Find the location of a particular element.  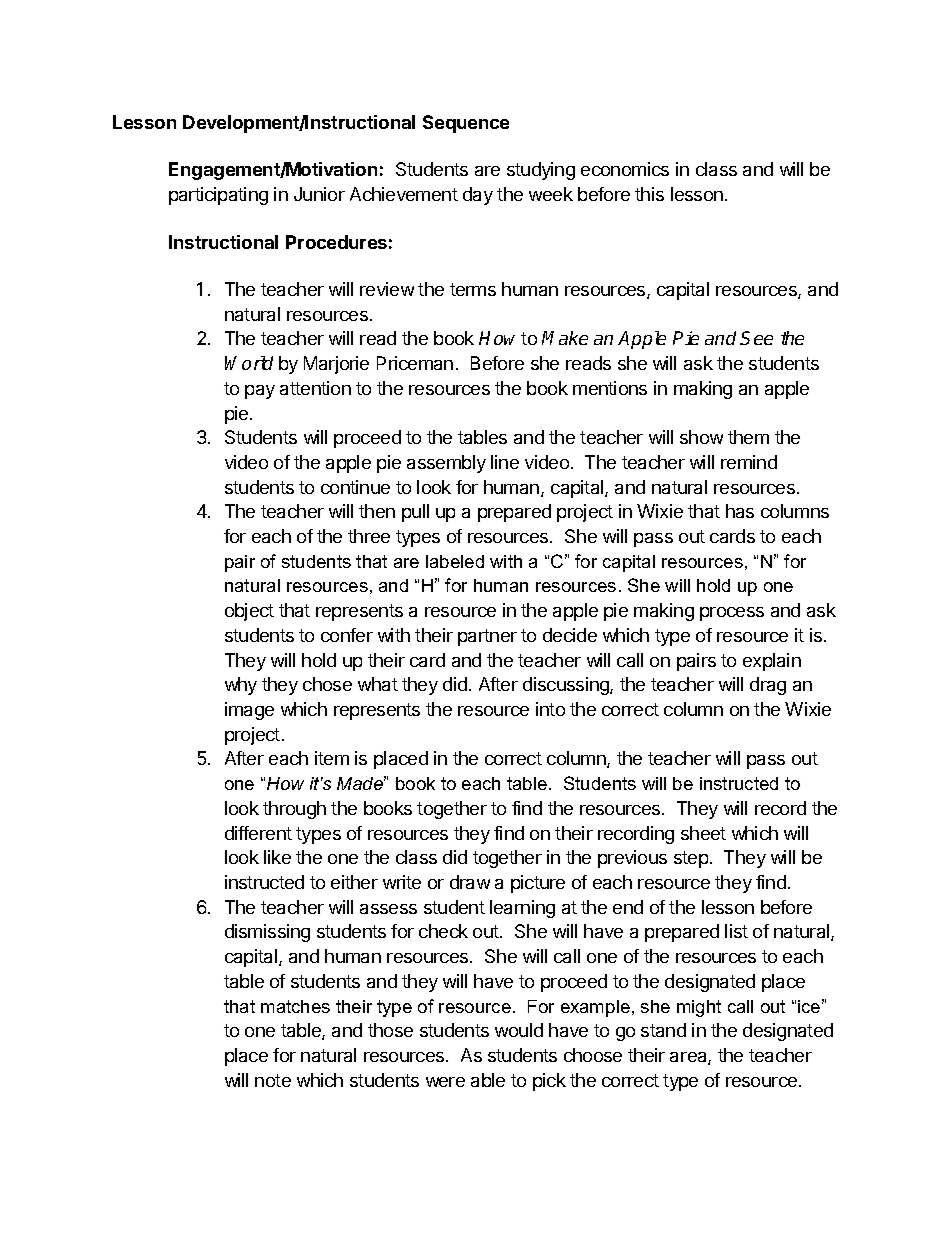

show is located at coordinates (701, 437).
